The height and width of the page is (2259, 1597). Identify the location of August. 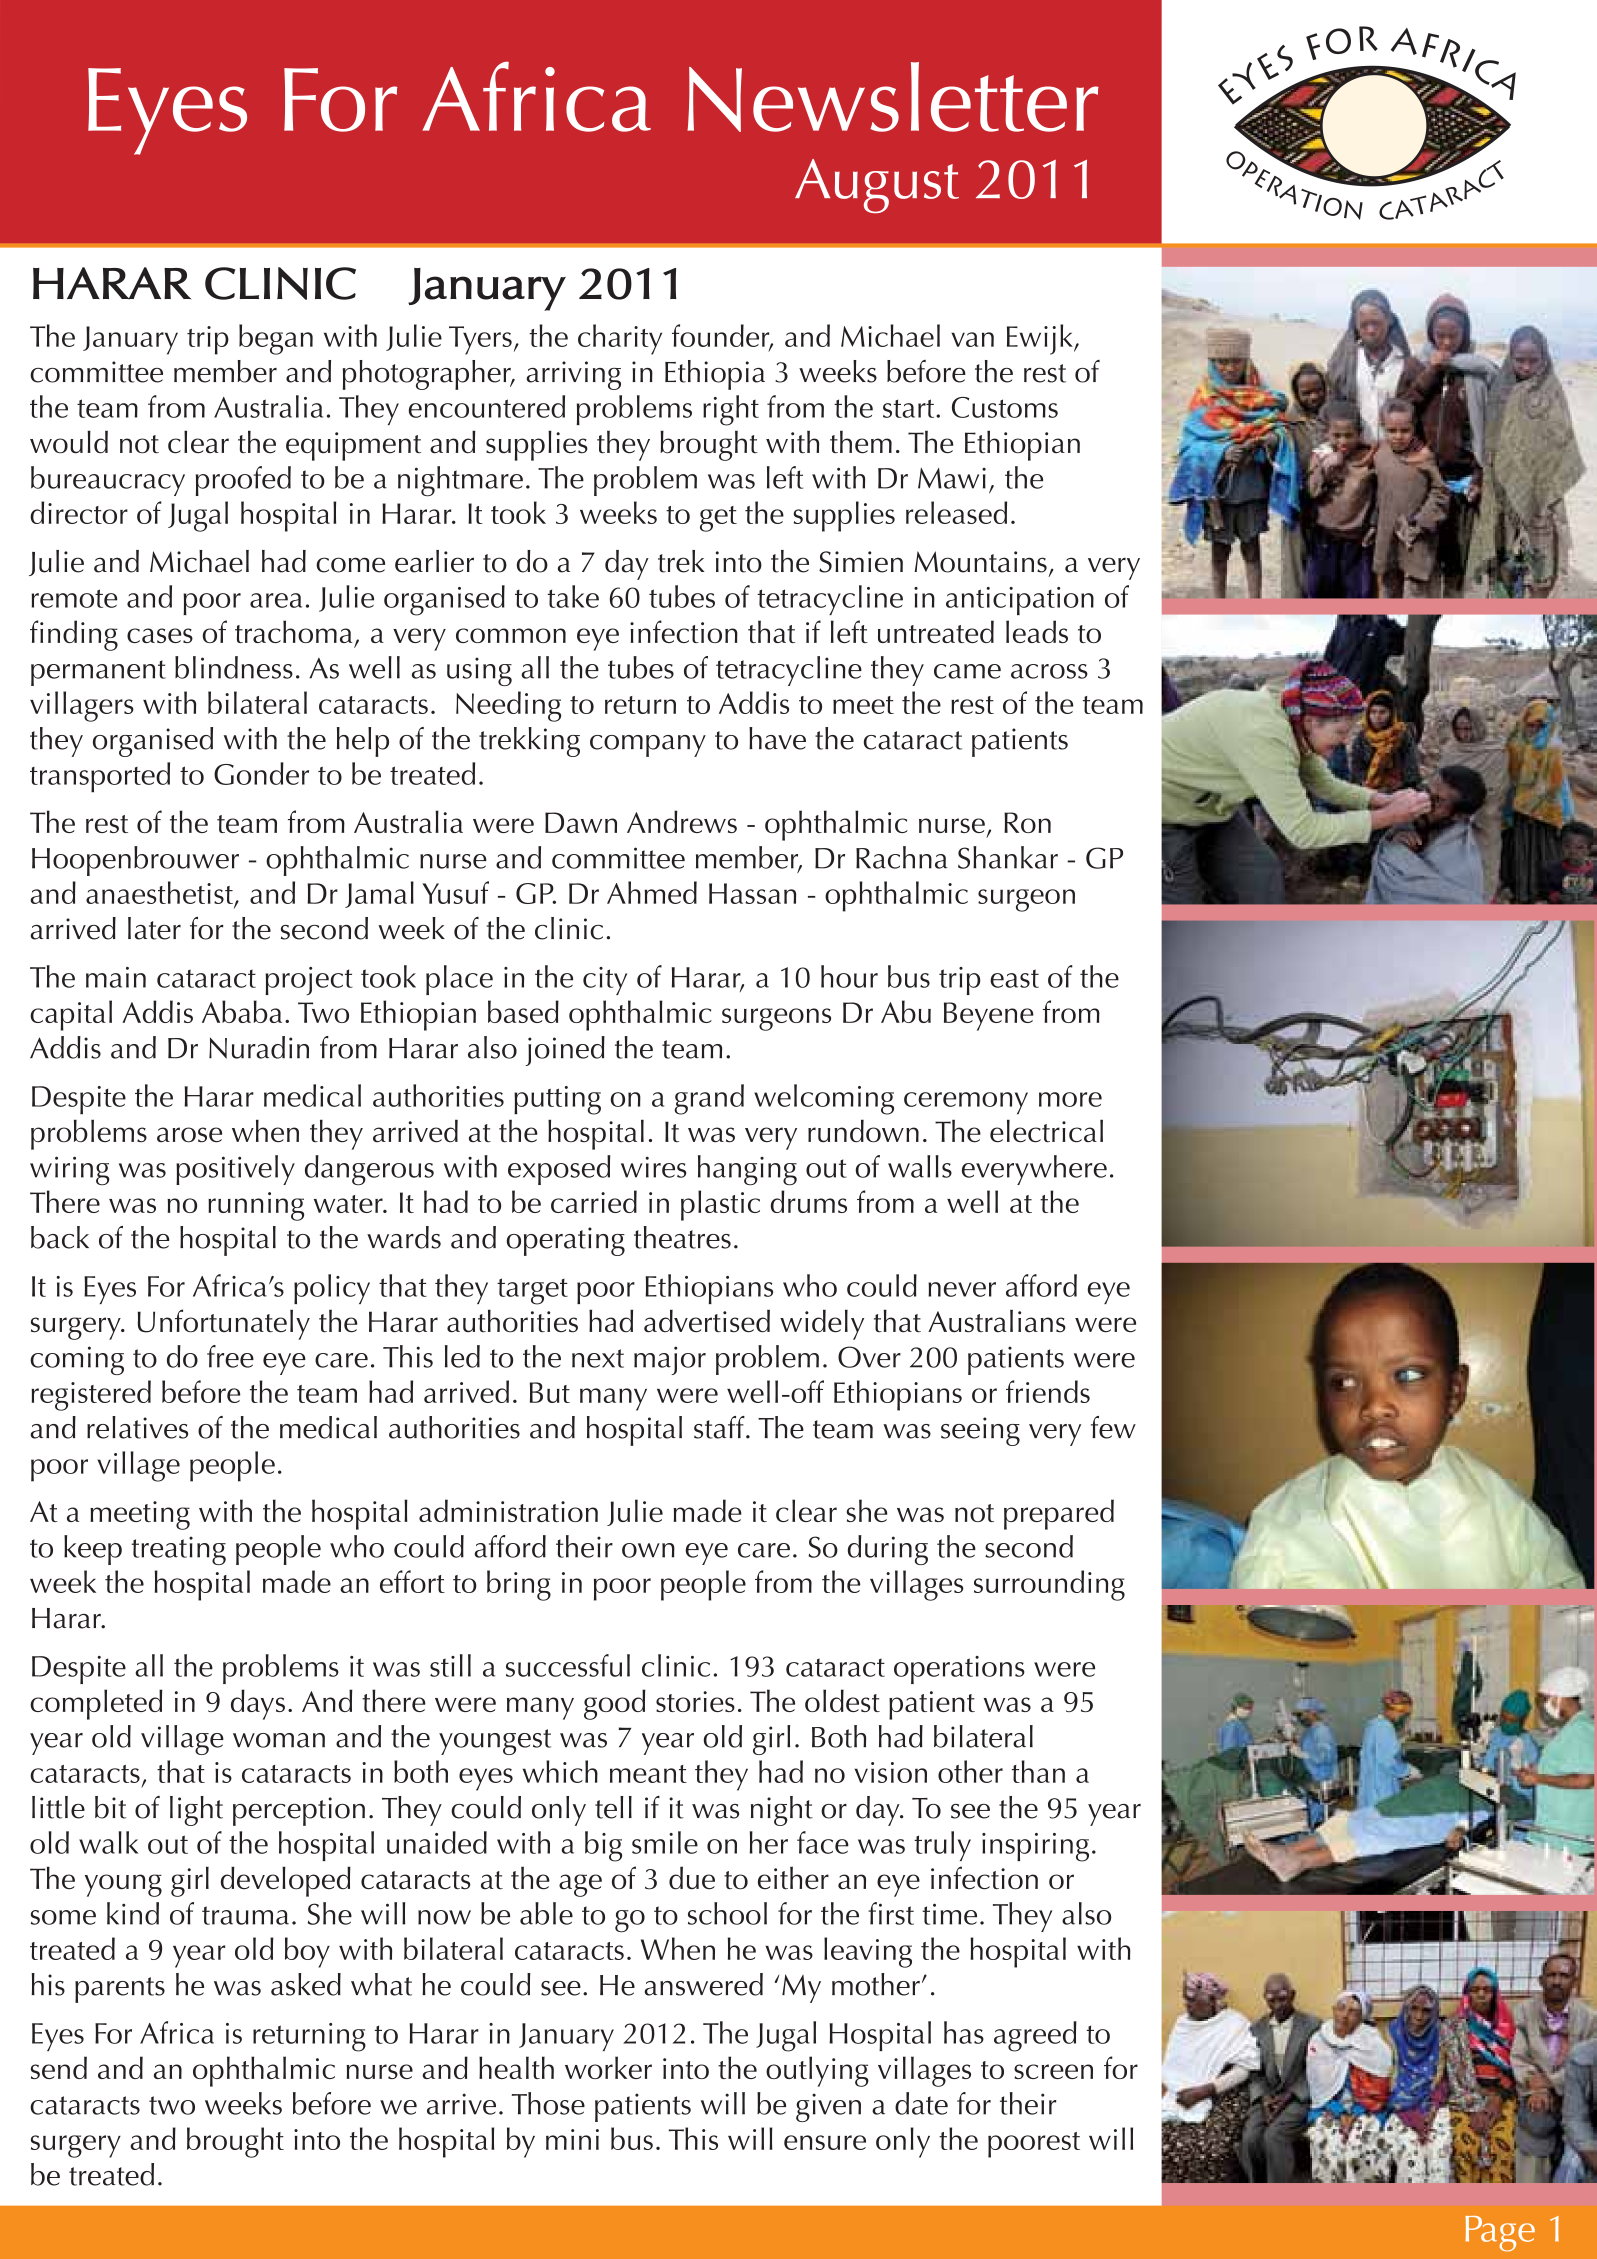
(877, 186).
